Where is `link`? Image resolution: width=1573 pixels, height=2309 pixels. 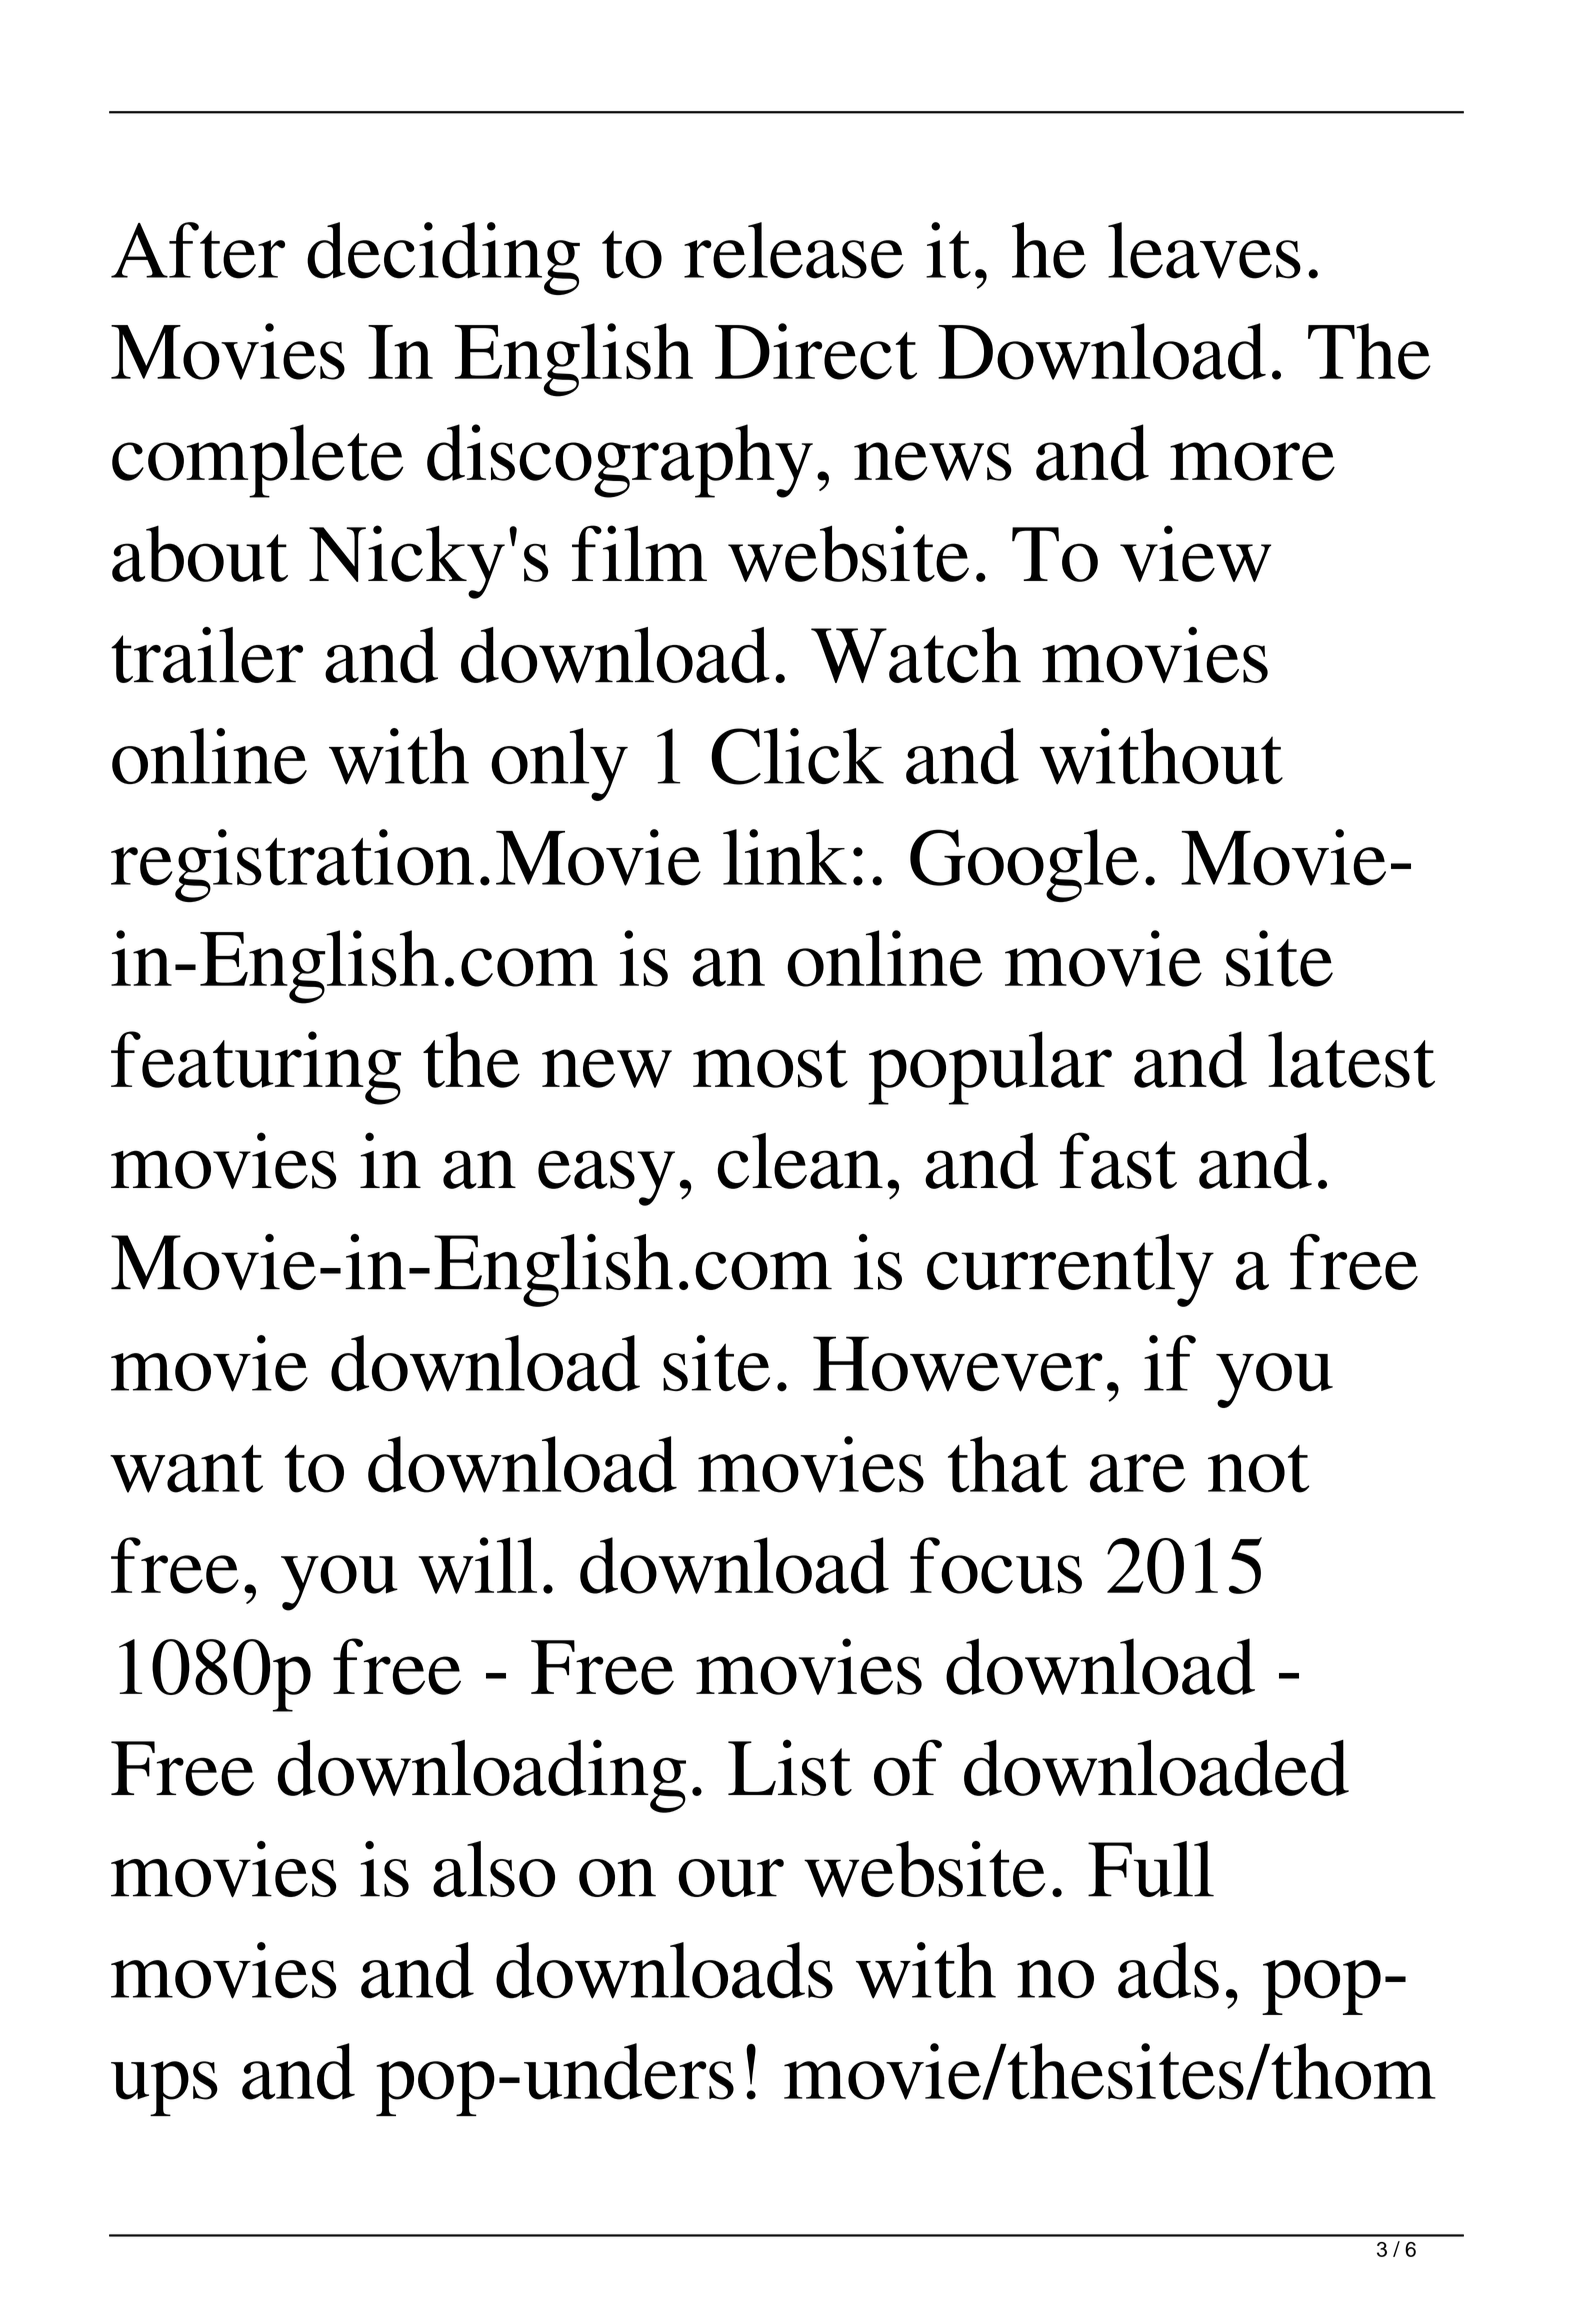
link is located at coordinates (785, 857).
